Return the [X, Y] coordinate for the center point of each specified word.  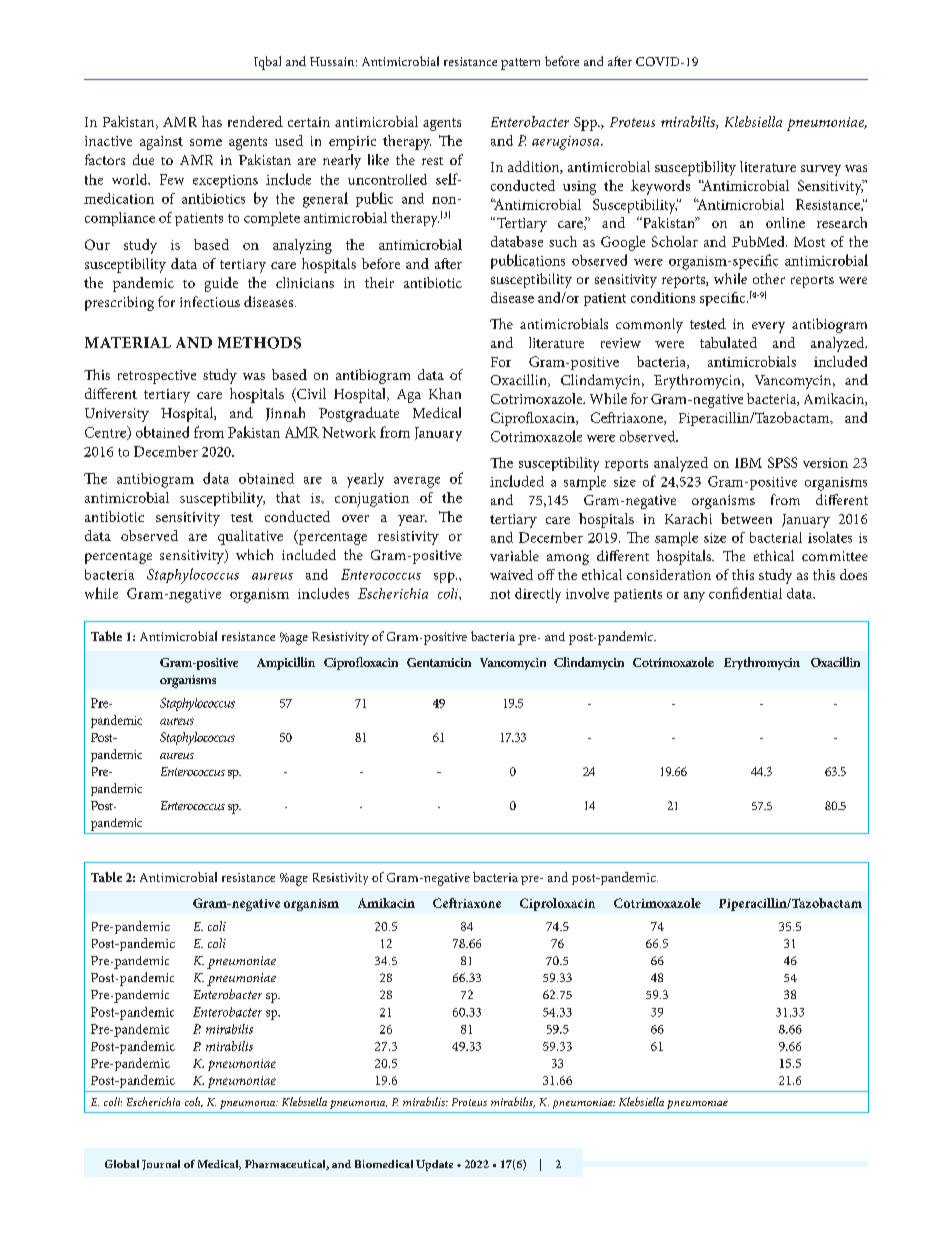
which [254, 554]
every [768, 327]
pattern [520, 64]
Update [434, 1165]
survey [821, 170]
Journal [161, 1165]
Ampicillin [286, 663]
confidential [745, 593]
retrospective [157, 377]
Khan [445, 393]
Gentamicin [439, 662]
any [694, 597]
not [500, 594]
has [212, 121]
